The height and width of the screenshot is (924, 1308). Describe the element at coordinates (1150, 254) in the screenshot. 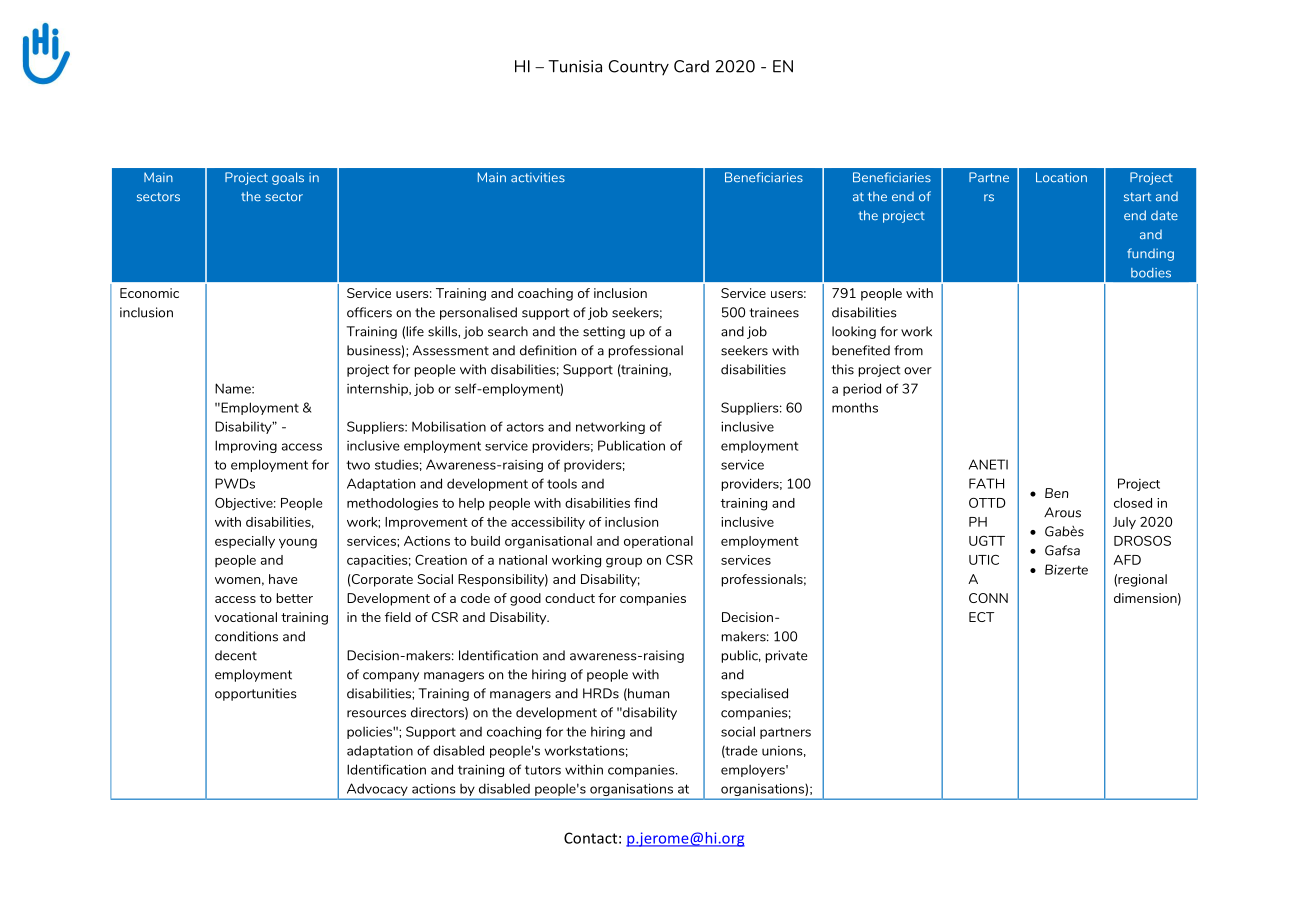

I see `funding` at that location.
